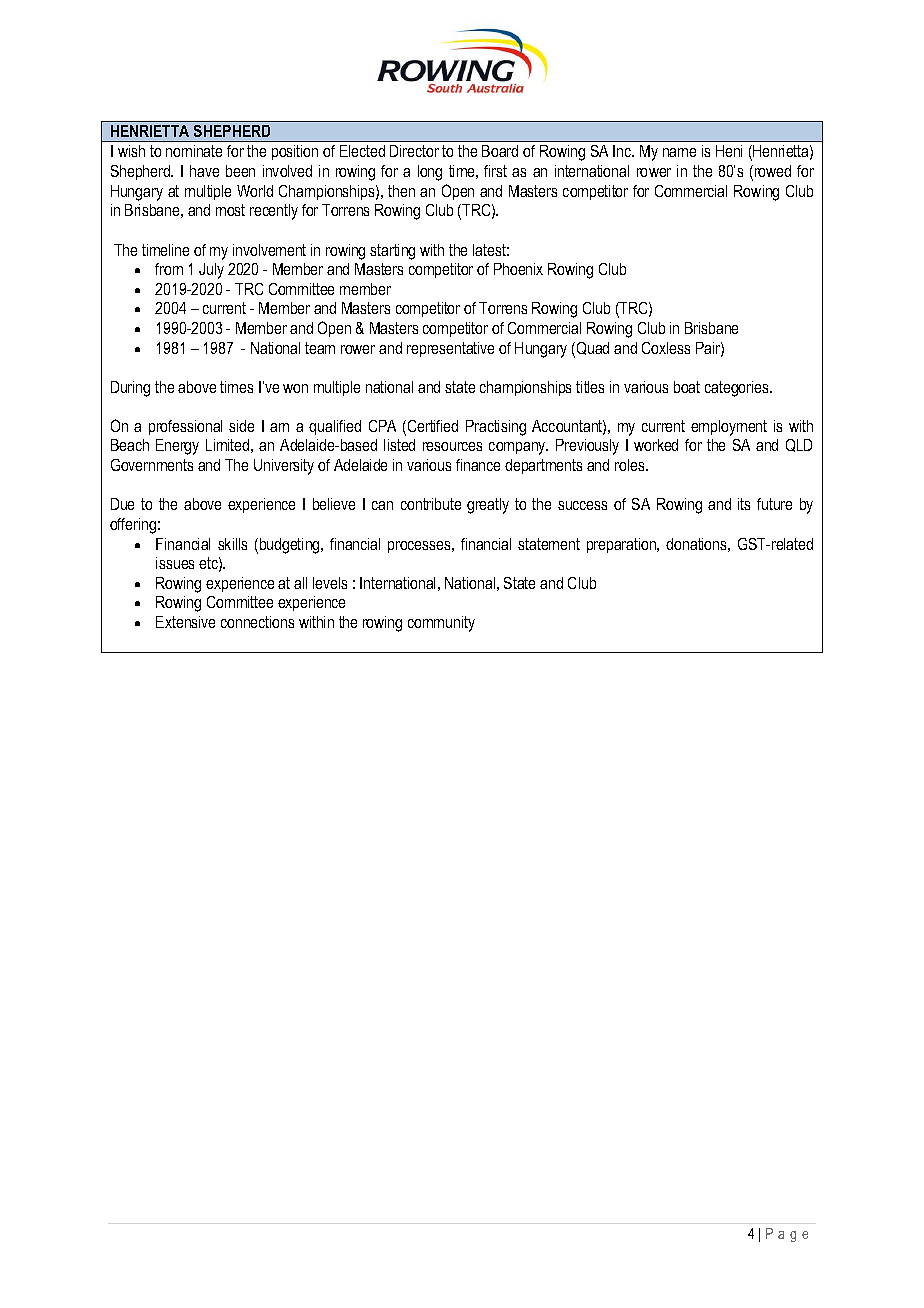 Image resolution: width=924 pixels, height=1308 pixels. I want to click on its, so click(744, 504).
